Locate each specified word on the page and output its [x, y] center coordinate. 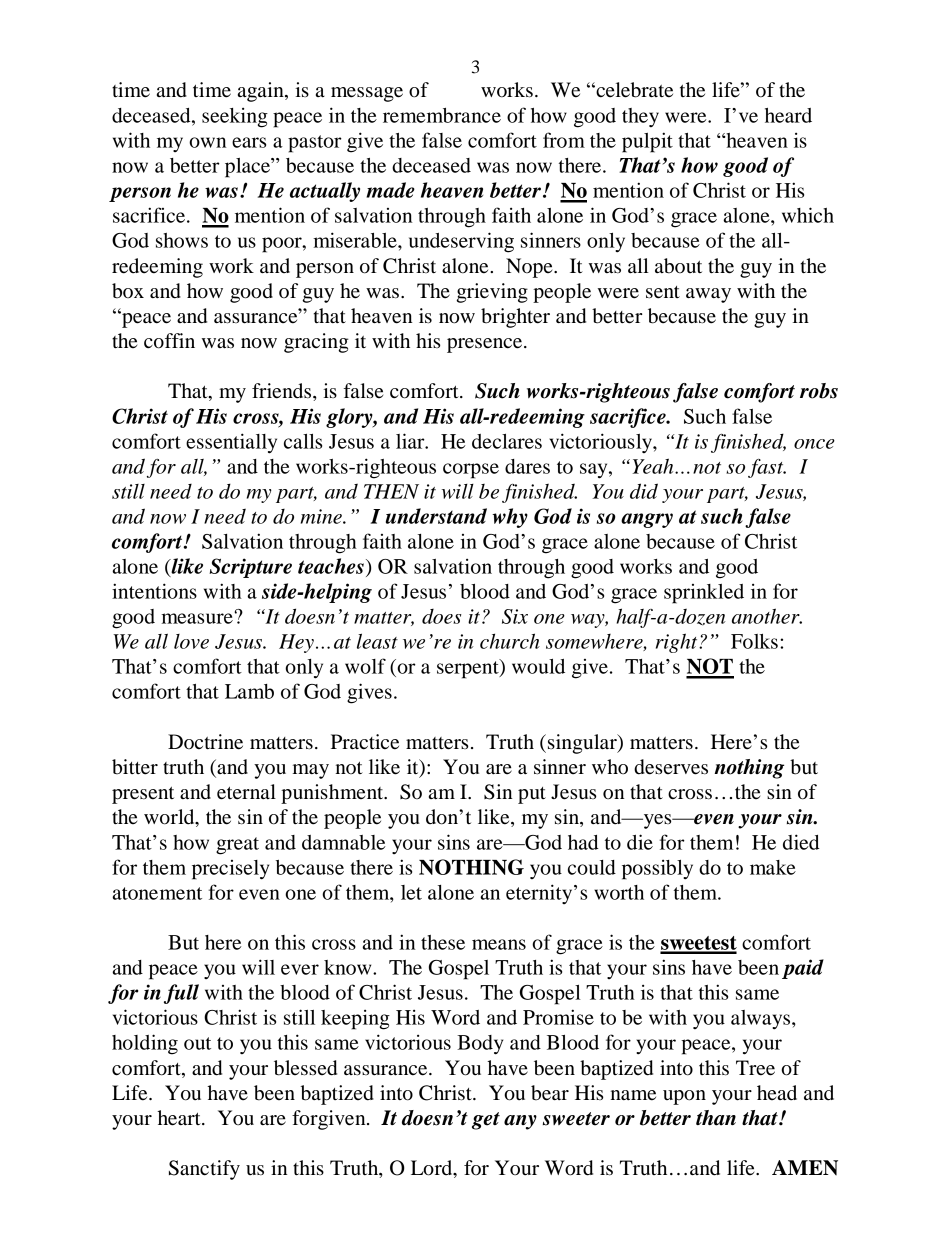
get [486, 1121]
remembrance [442, 115]
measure [197, 618]
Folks [754, 641]
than [716, 1118]
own [207, 142]
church [510, 641]
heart [180, 1118]
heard [788, 115]
